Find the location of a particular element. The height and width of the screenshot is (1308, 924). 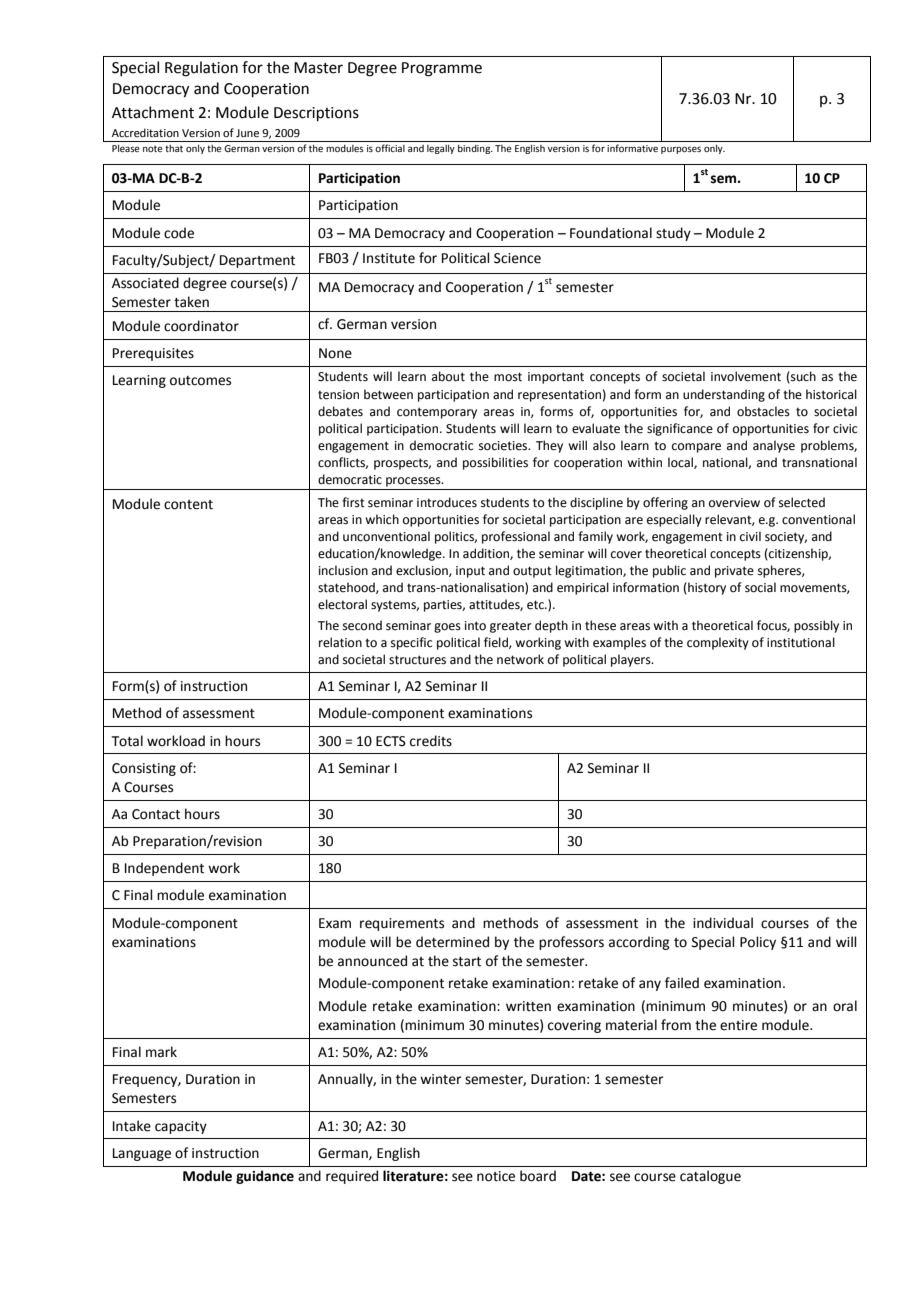

Policy is located at coordinates (758, 943).
